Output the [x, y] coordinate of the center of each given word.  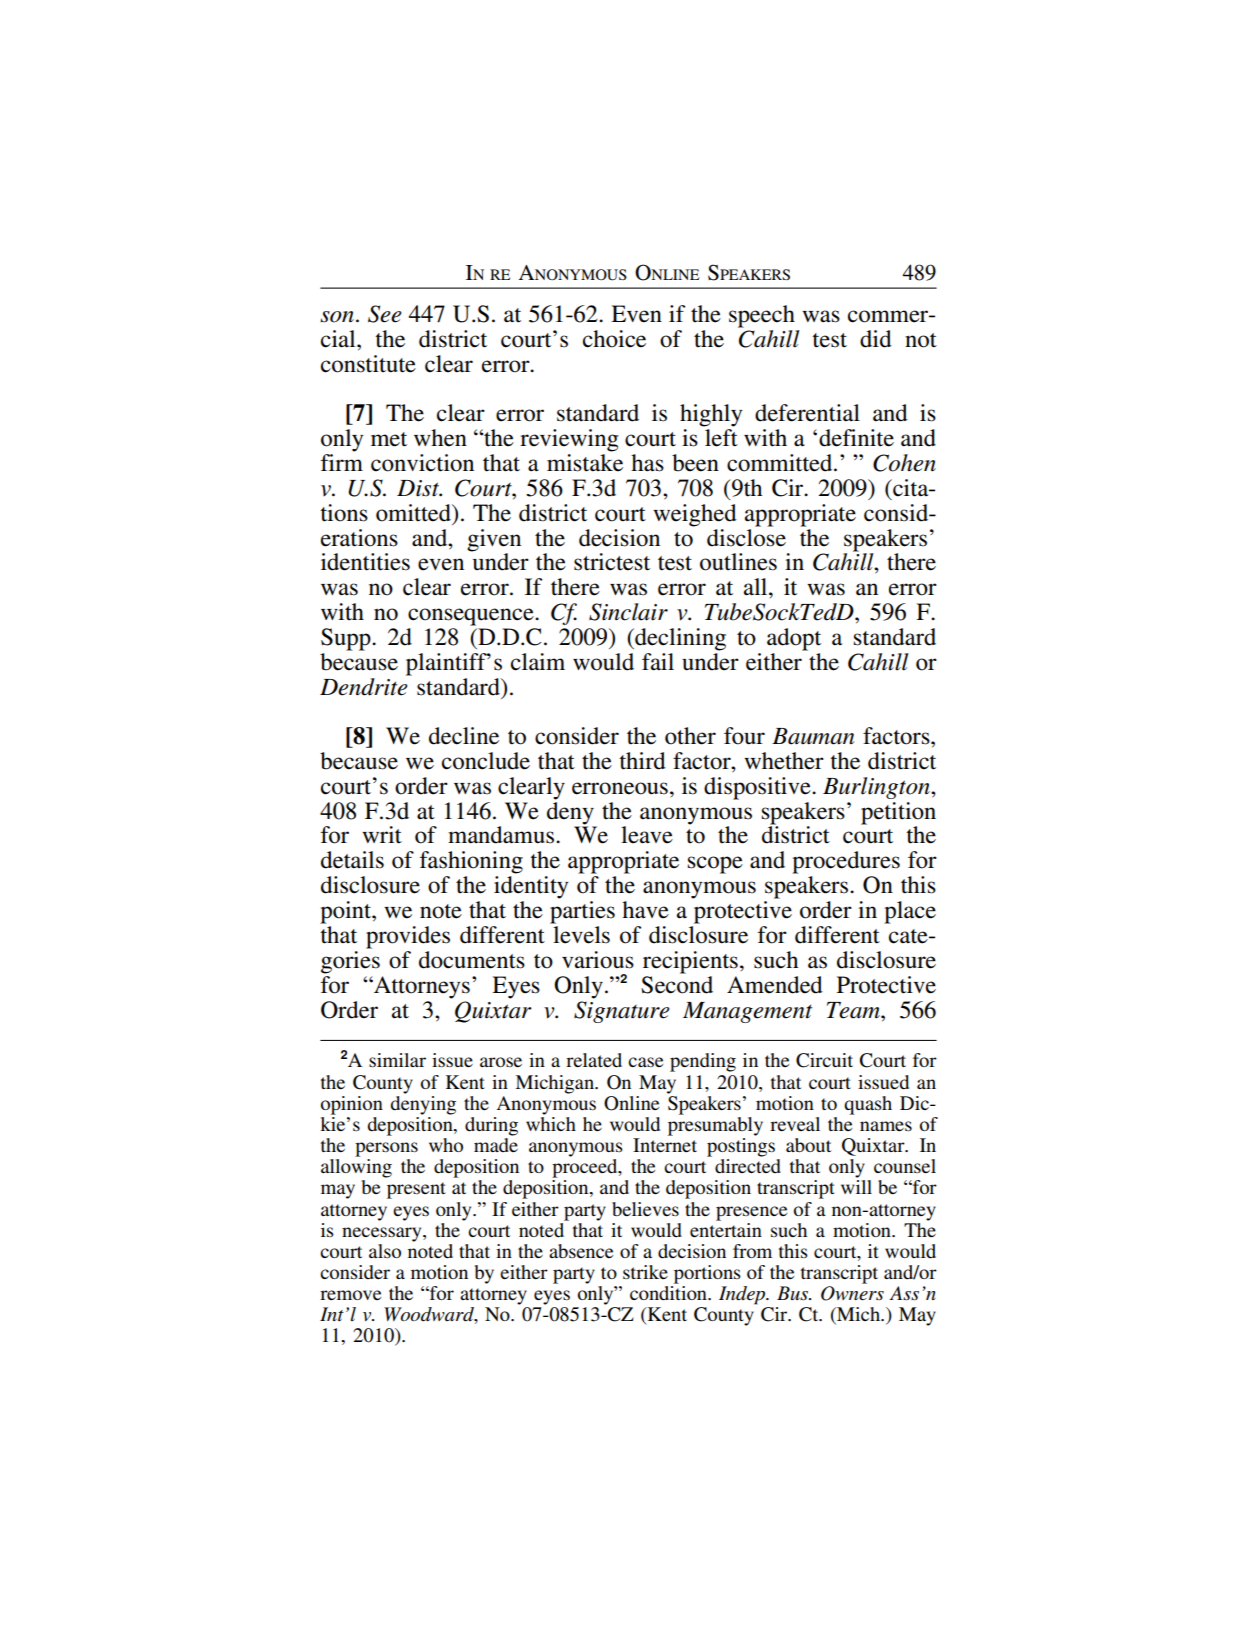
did [876, 339]
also [385, 1251]
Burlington [877, 788]
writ [382, 835]
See [385, 314]
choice [614, 339]
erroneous [620, 788]
